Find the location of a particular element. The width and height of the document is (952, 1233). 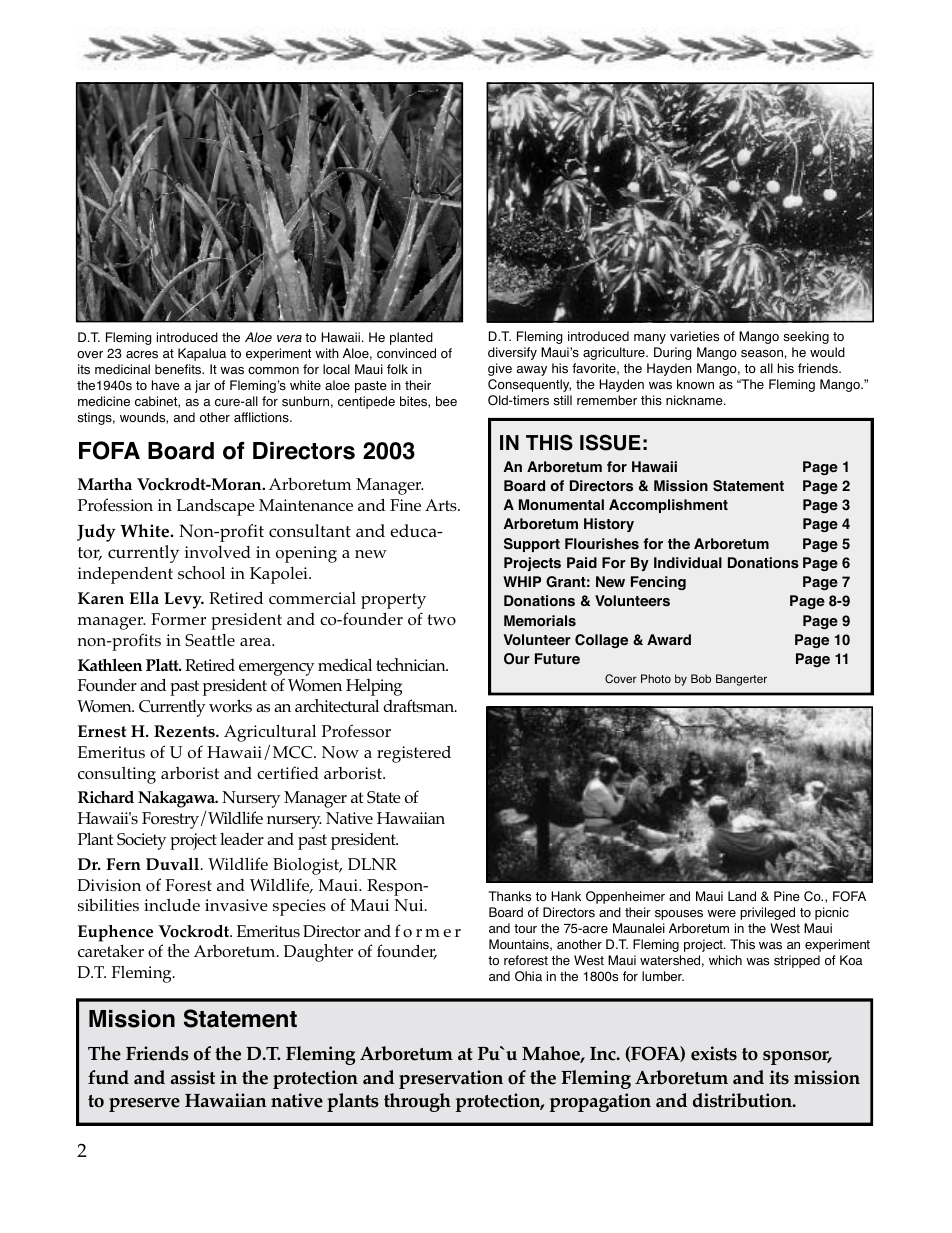

assist is located at coordinates (193, 1077).
